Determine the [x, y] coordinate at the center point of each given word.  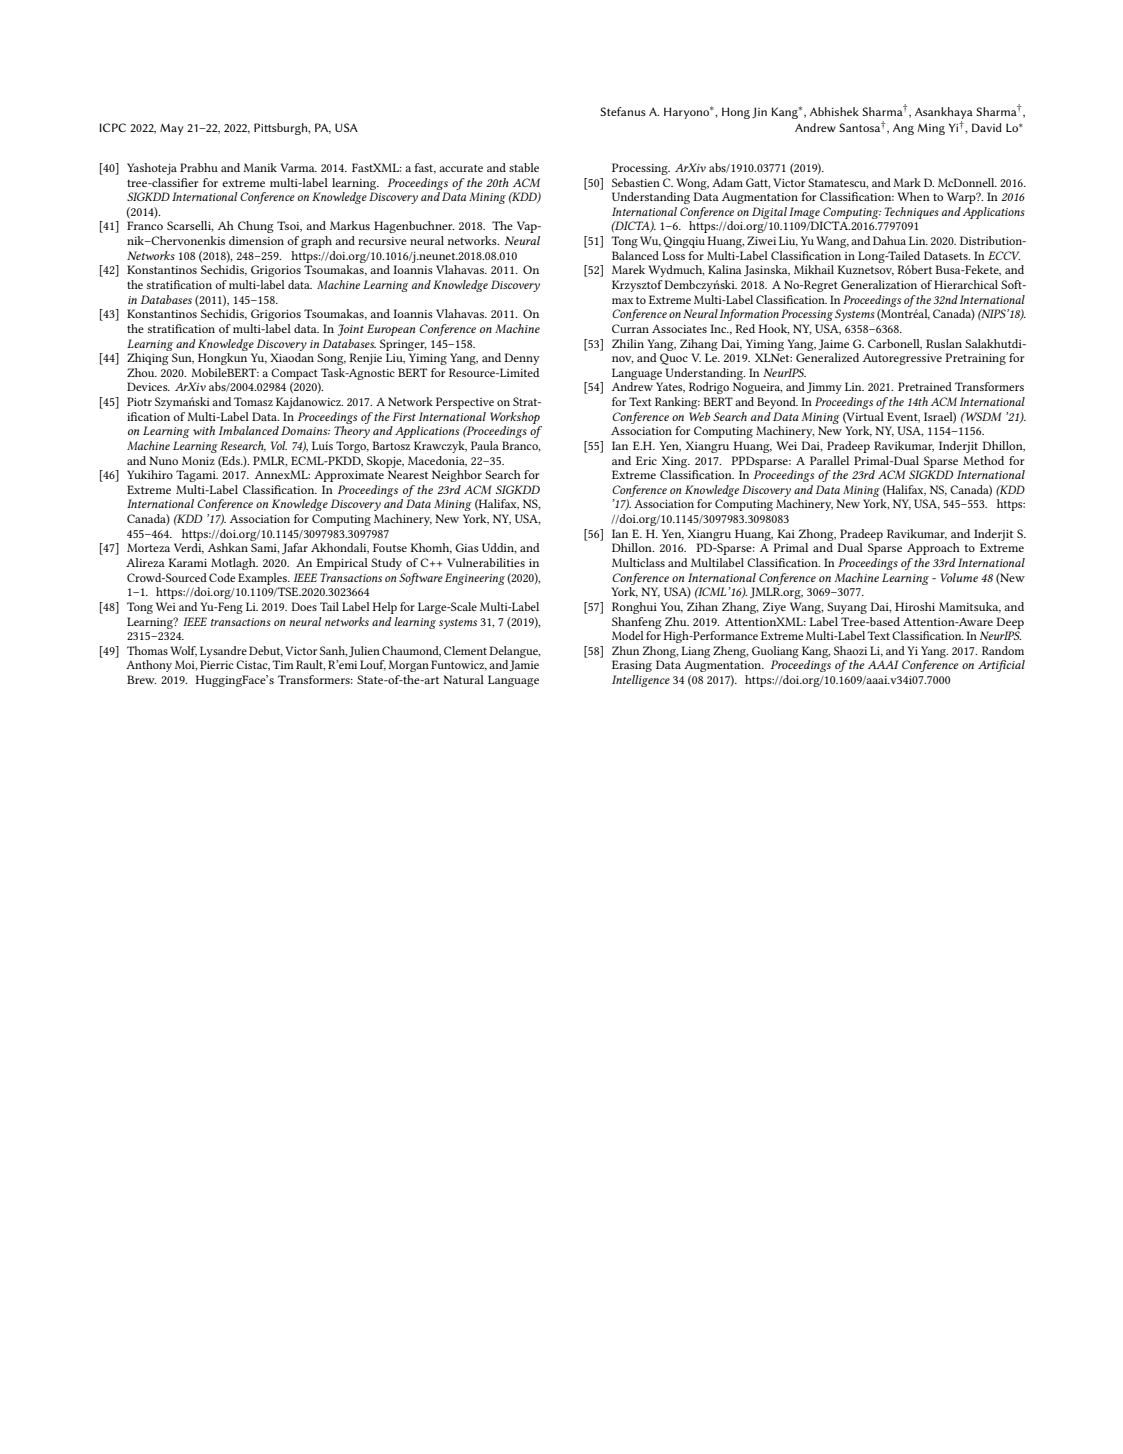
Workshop [515, 418]
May [172, 129]
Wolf [183, 651]
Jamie [524, 665]
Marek [628, 269]
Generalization [879, 284]
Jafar [295, 548]
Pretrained [925, 386]
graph [316, 242]
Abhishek [834, 111]
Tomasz [253, 401]
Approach [933, 549]
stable [524, 167]
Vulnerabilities [486, 562]
